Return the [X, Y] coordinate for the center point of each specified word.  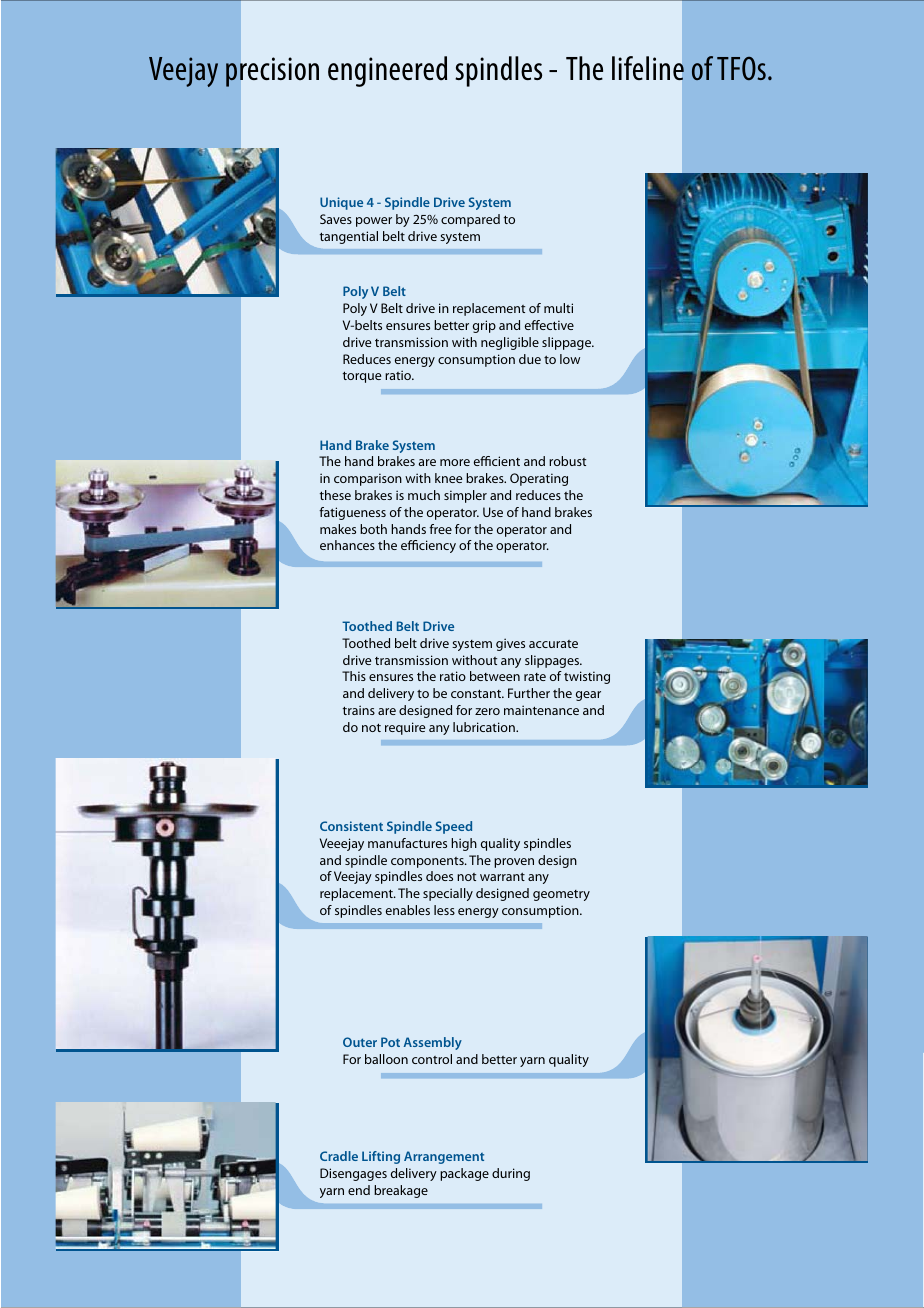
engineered [387, 71]
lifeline [648, 68]
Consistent [351, 826]
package [464, 1174]
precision [272, 72]
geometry [561, 895]
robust [567, 461]
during [511, 1174]
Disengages [353, 1174]
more [455, 462]
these [335, 495]
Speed [454, 827]
